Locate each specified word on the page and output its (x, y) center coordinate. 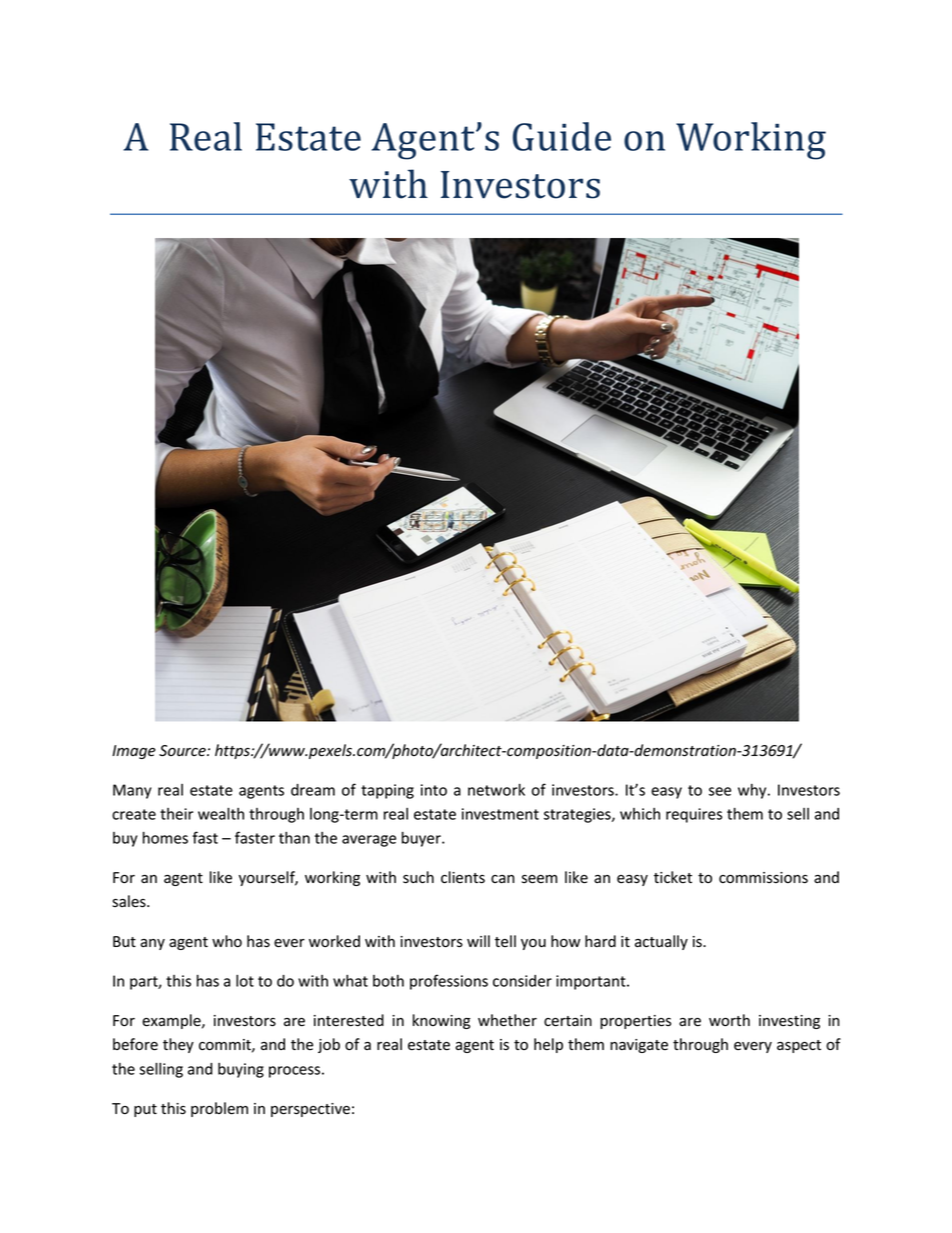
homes (165, 837)
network (496, 789)
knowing (441, 1021)
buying (241, 1070)
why (753, 791)
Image (134, 752)
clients (463, 877)
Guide (562, 136)
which (640, 814)
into (434, 790)
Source (183, 751)
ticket (673, 877)
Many (132, 791)
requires (694, 815)
